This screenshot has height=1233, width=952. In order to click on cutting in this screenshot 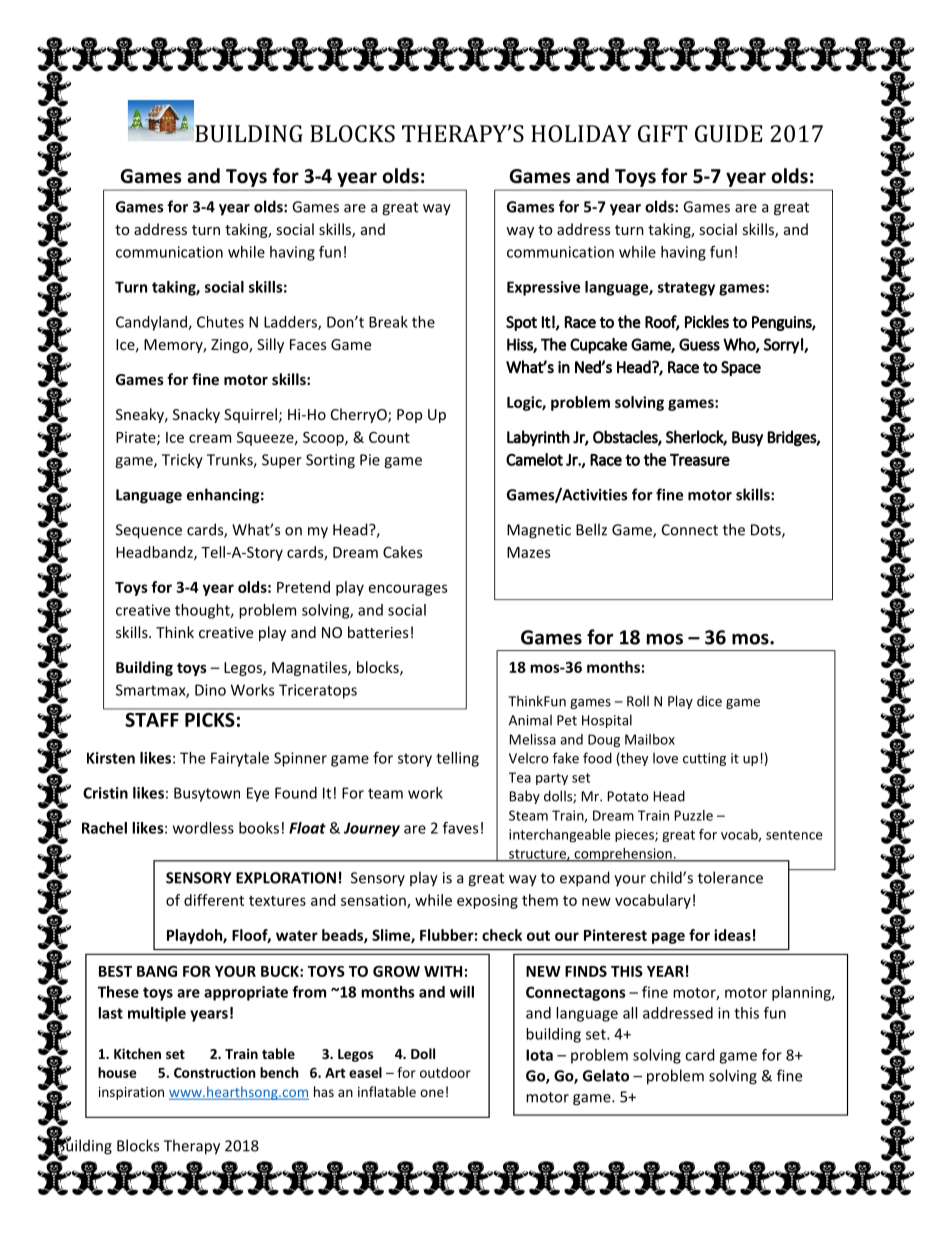, I will do `click(704, 759)`.
